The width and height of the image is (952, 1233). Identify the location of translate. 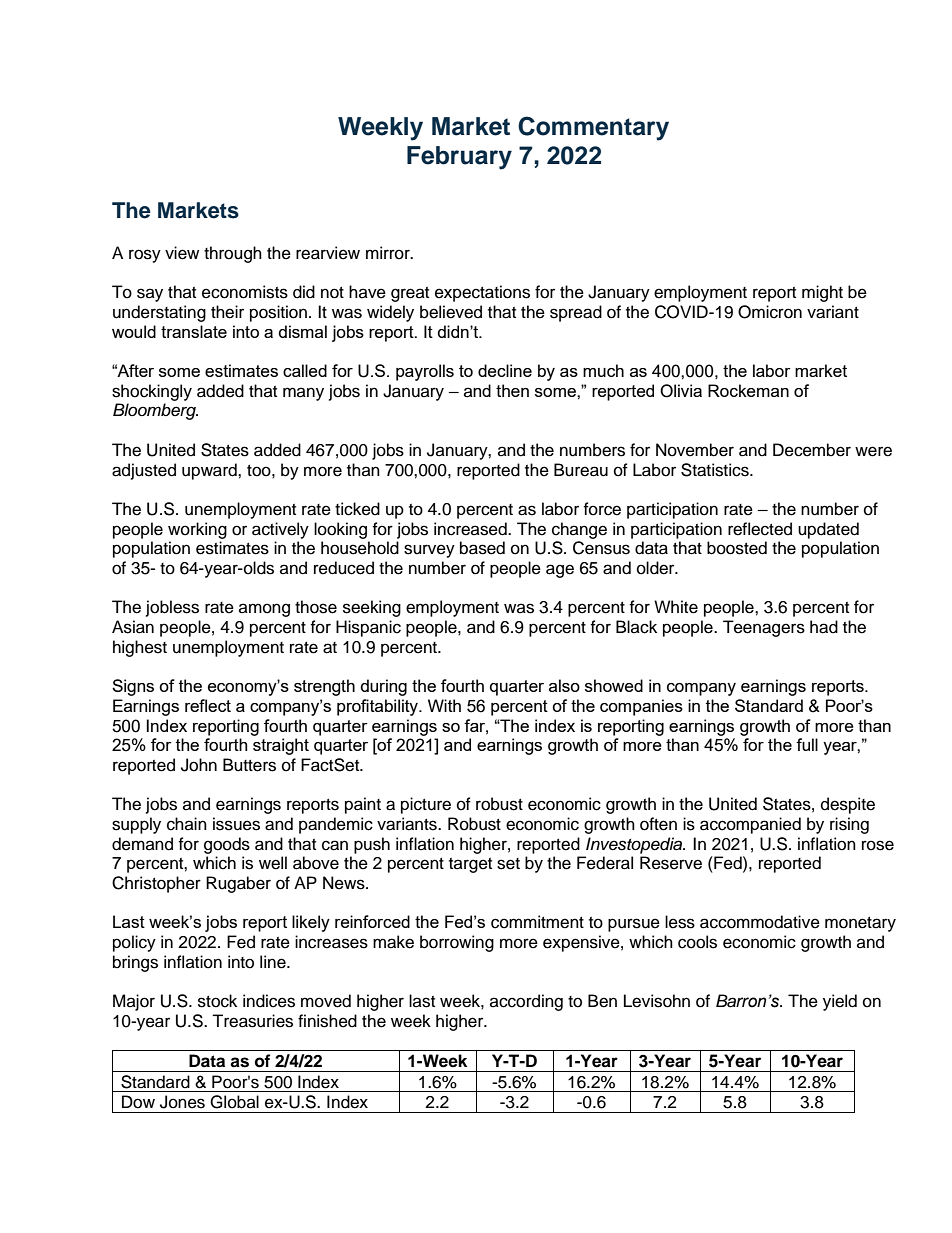
(194, 331).
